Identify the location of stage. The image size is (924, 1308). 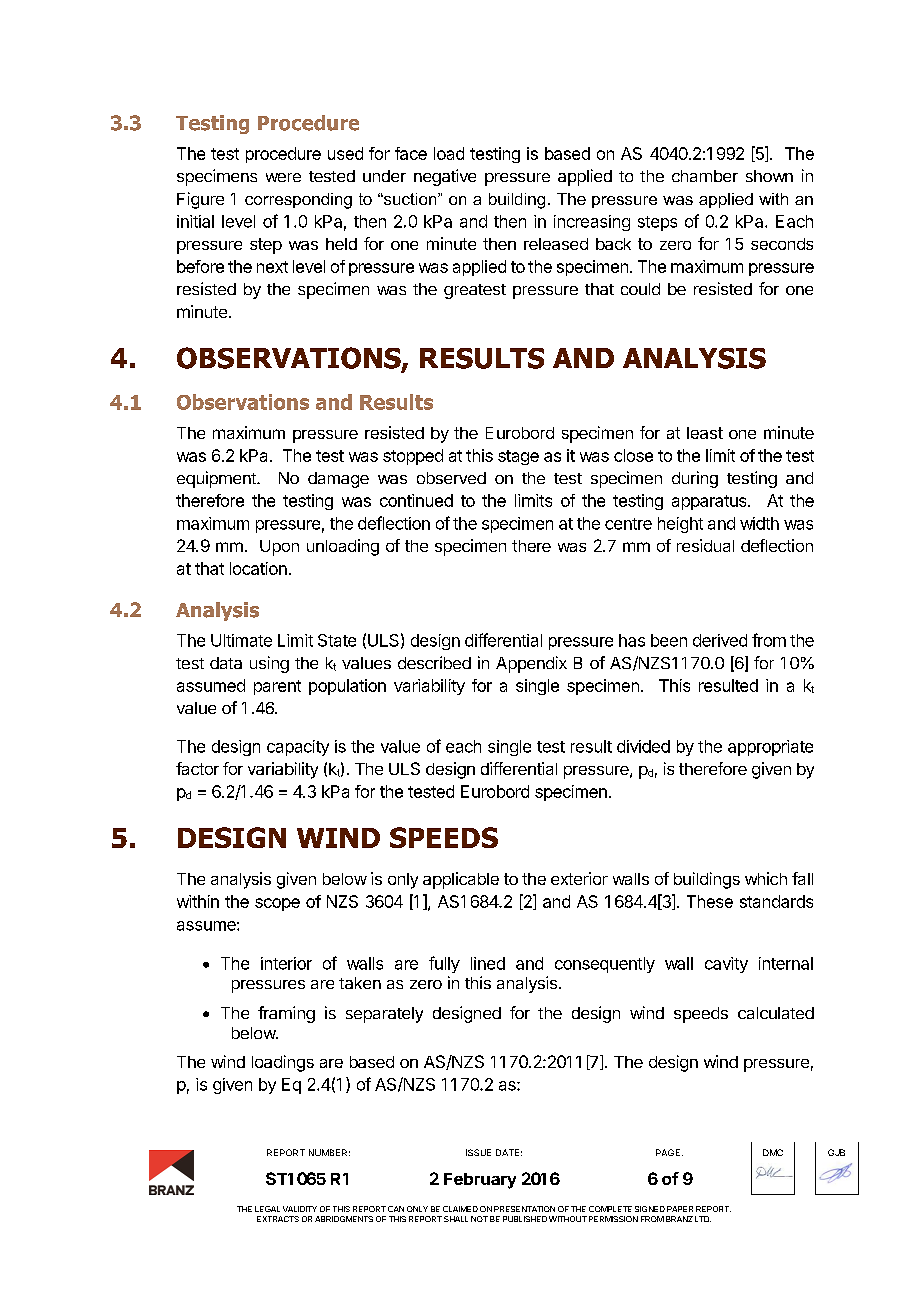
(518, 457).
